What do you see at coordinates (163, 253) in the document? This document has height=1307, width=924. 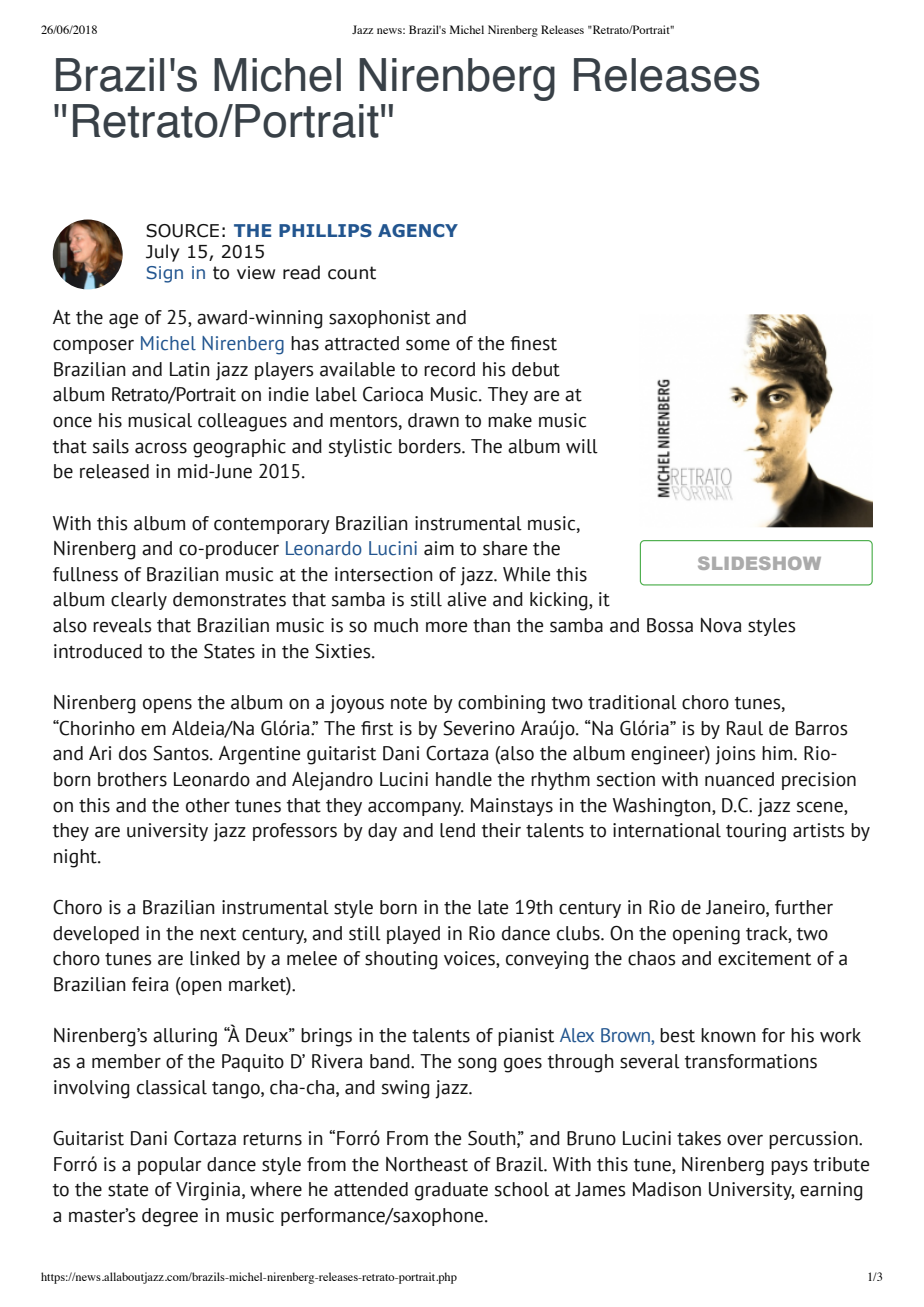 I see `July` at bounding box center [163, 253].
